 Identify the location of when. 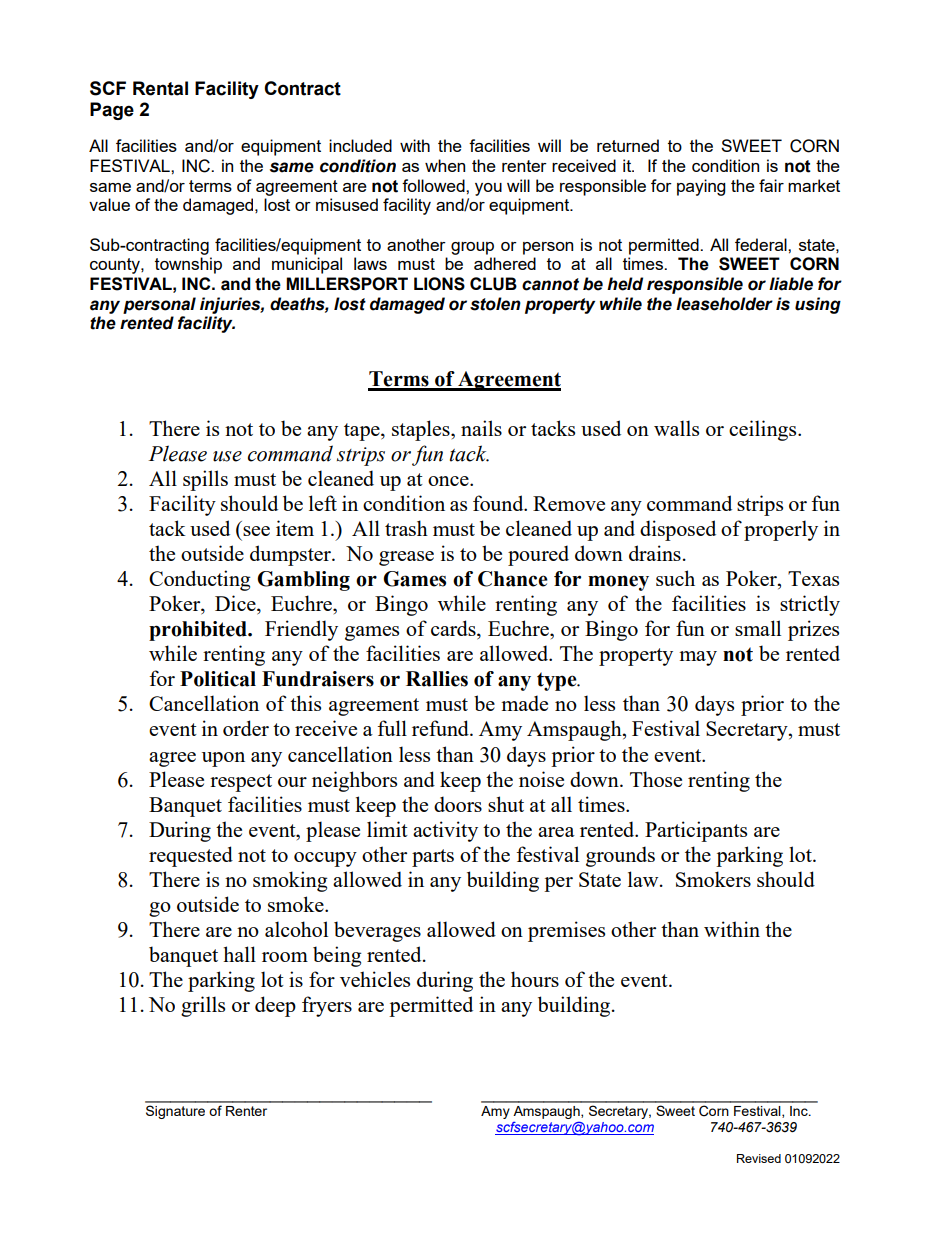
(445, 165).
